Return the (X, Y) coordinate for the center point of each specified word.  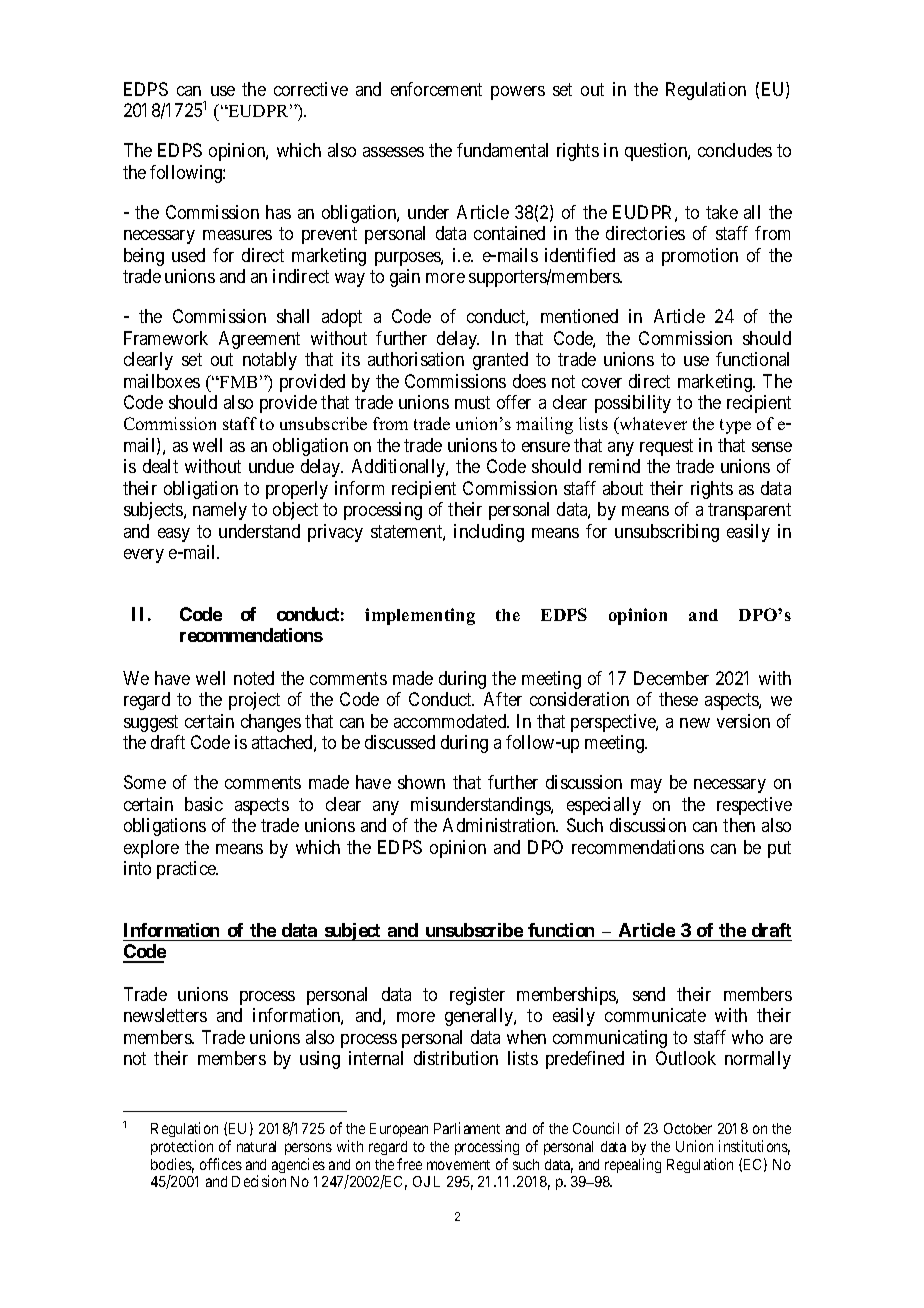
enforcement (436, 89)
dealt (160, 466)
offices (221, 1164)
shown (421, 782)
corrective (311, 89)
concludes (735, 150)
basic (204, 804)
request (666, 447)
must (472, 402)
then (739, 825)
